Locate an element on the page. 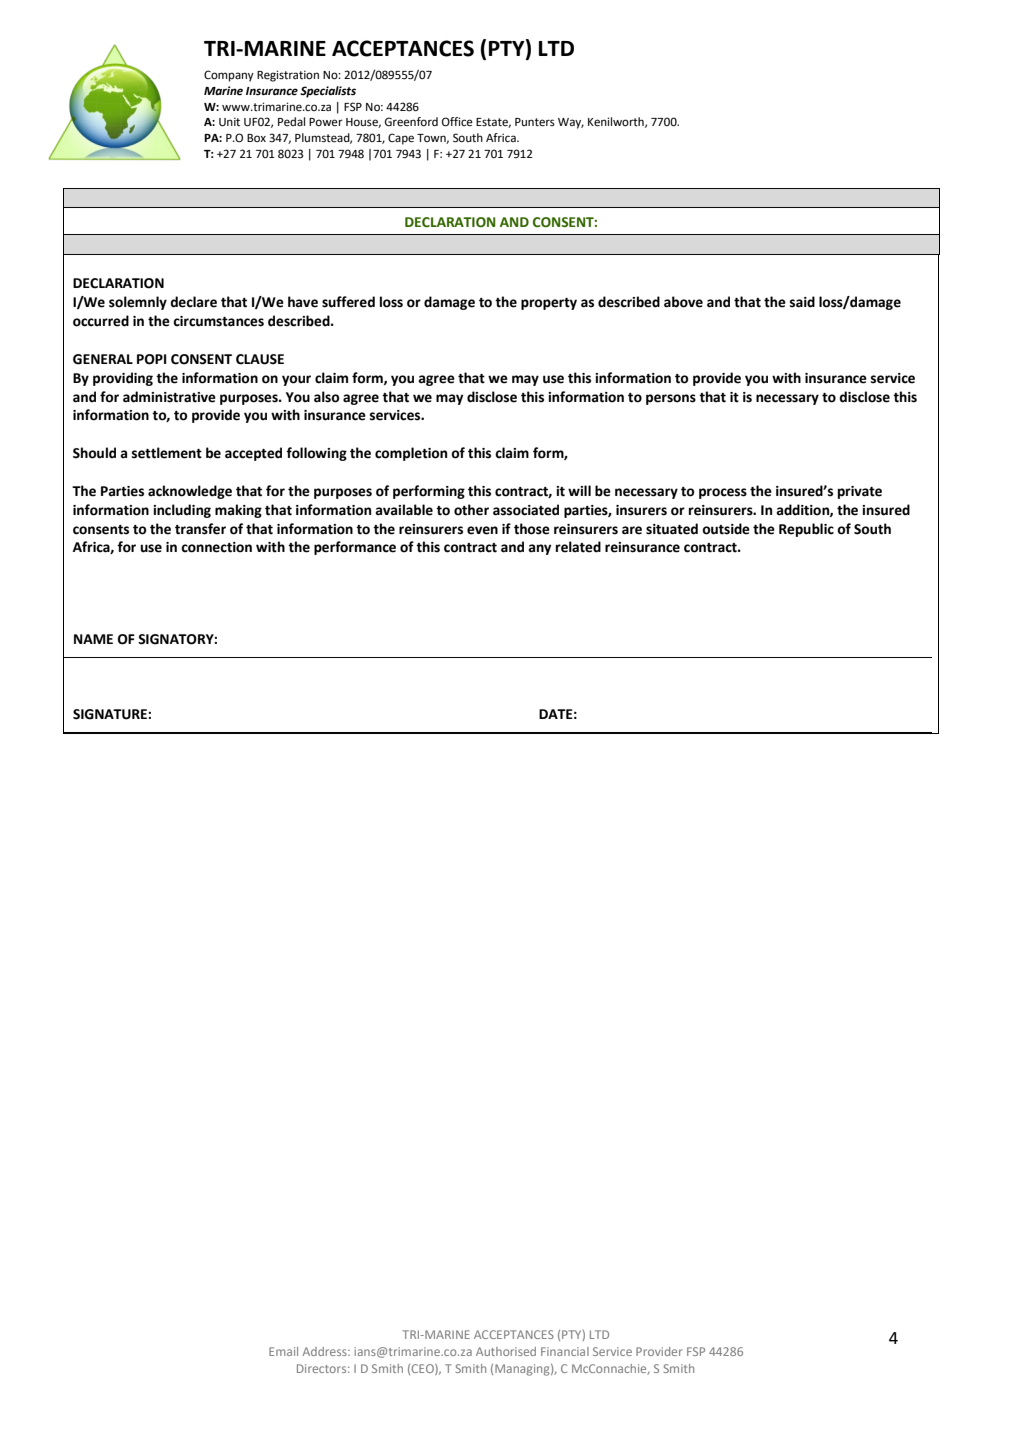  Email is located at coordinates (283, 1351).
